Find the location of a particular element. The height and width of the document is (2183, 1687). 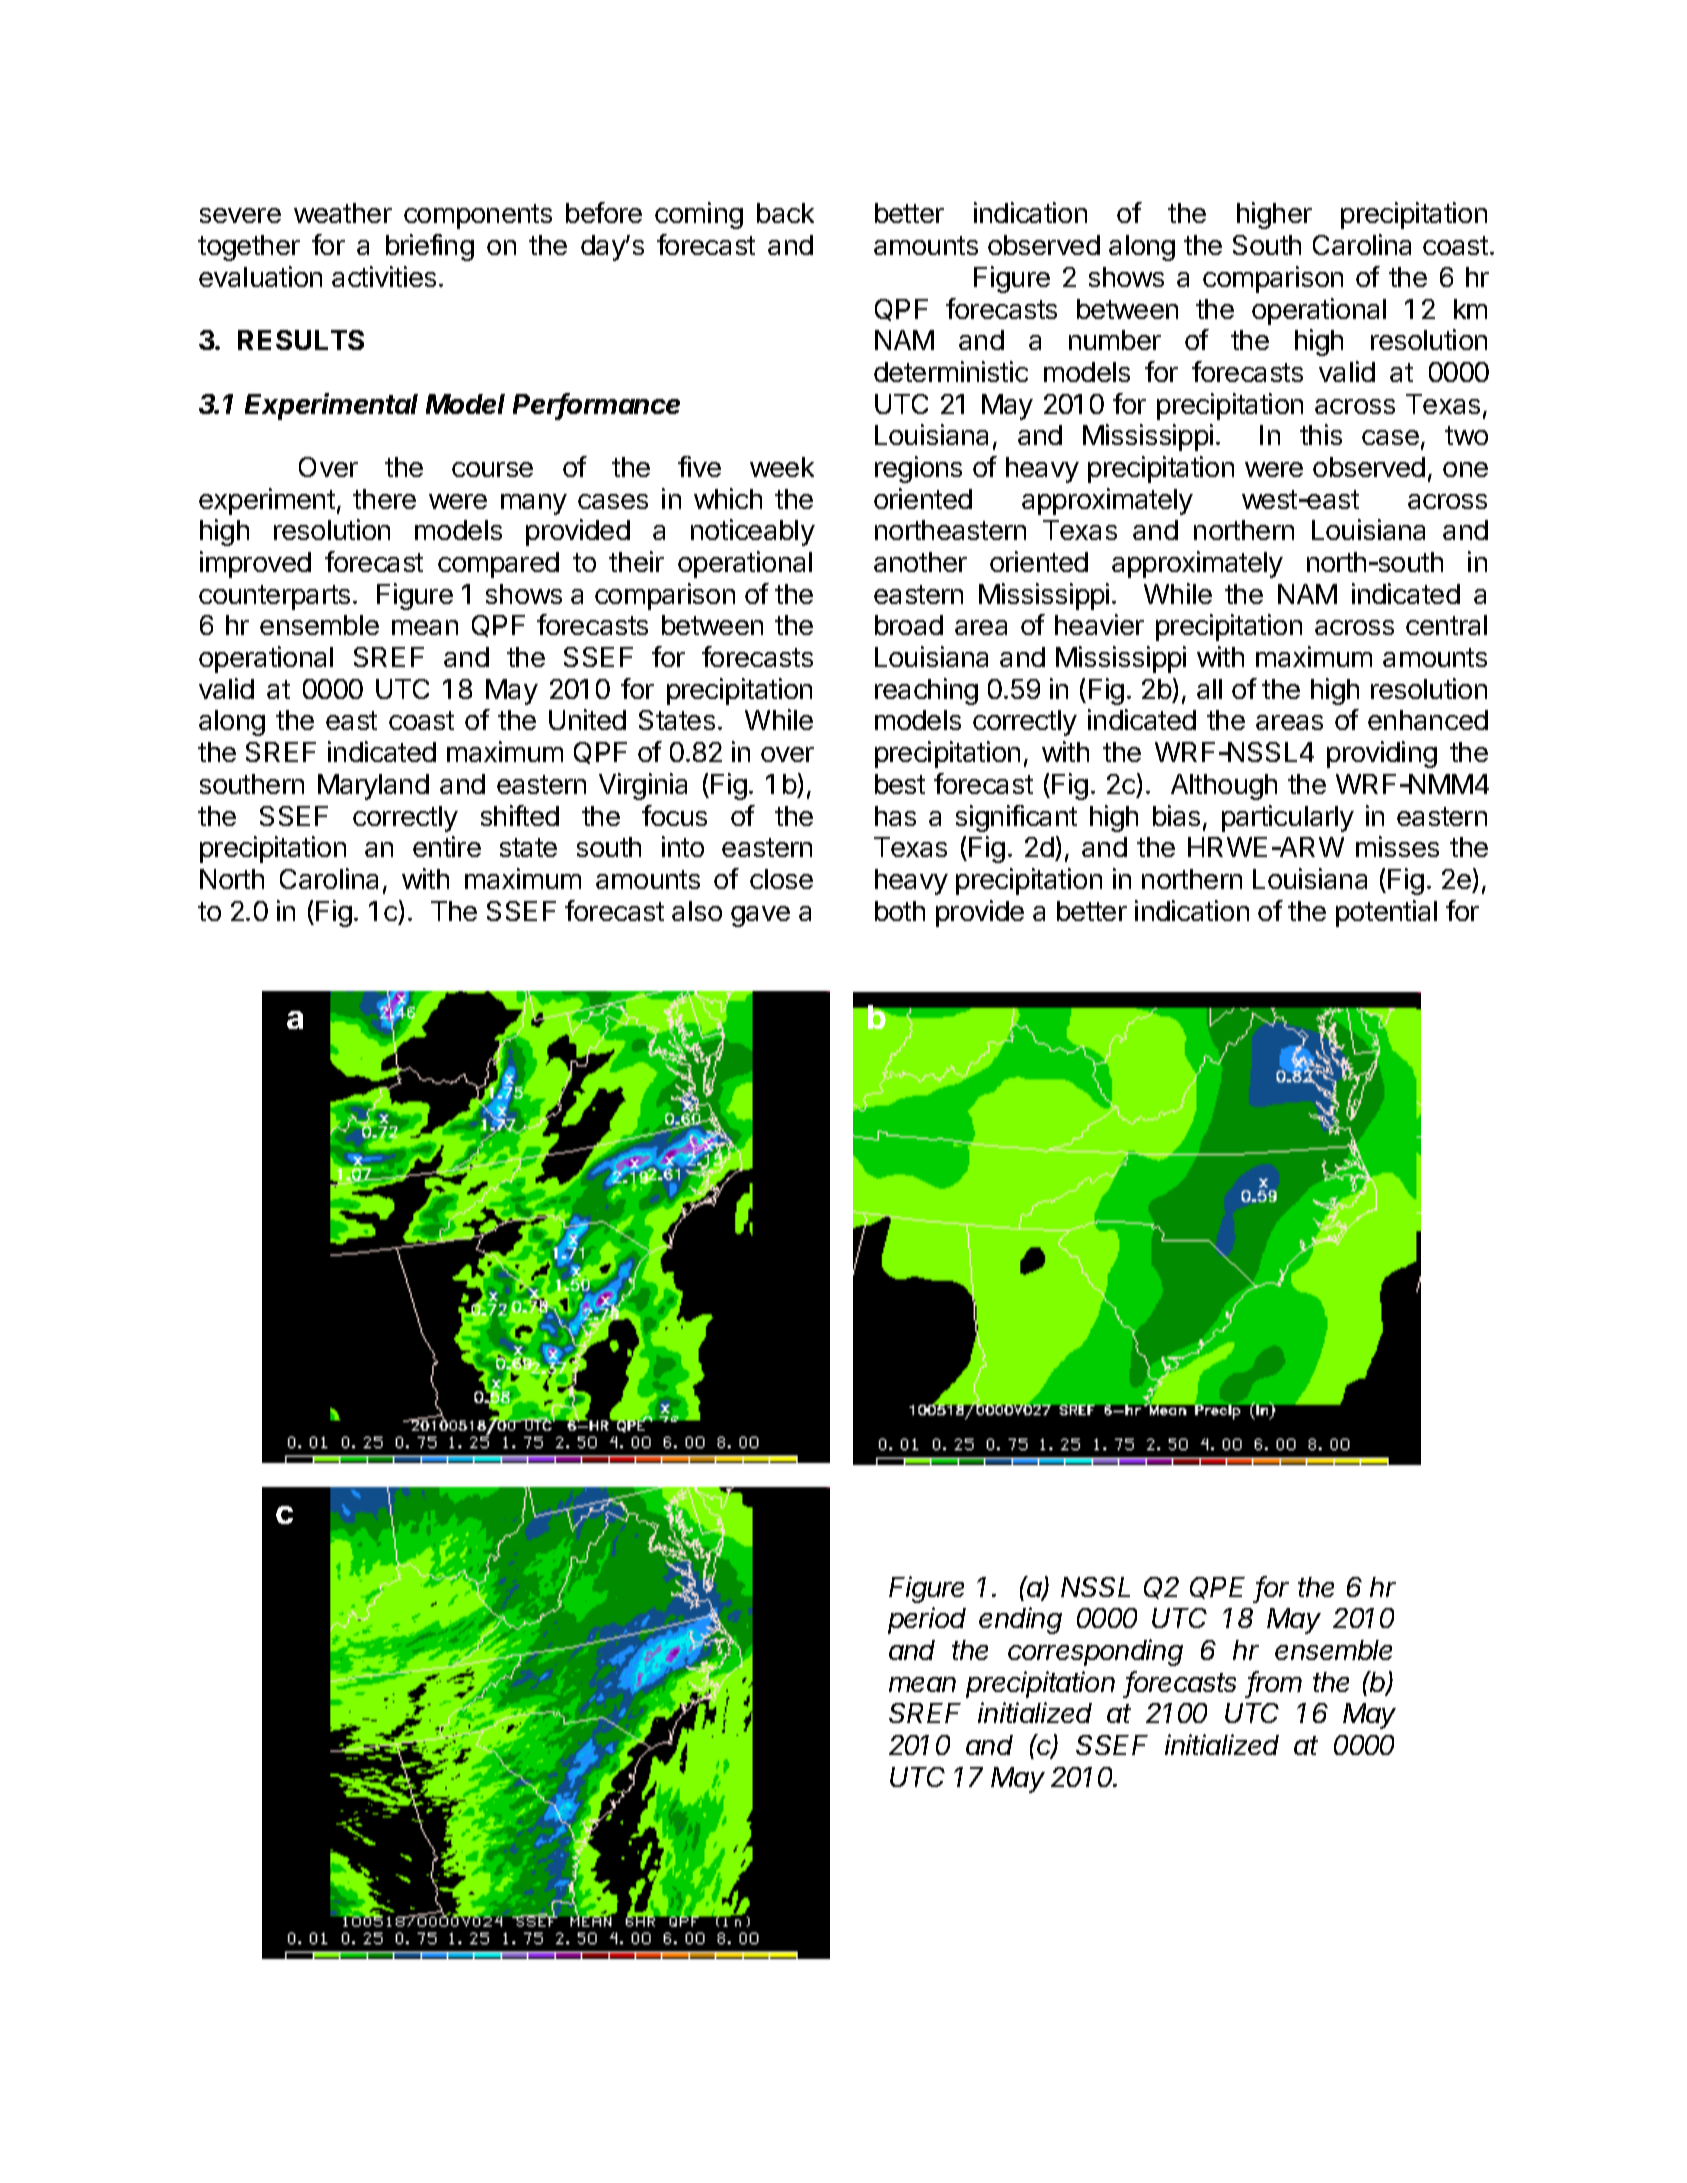

activities is located at coordinates (384, 276).
